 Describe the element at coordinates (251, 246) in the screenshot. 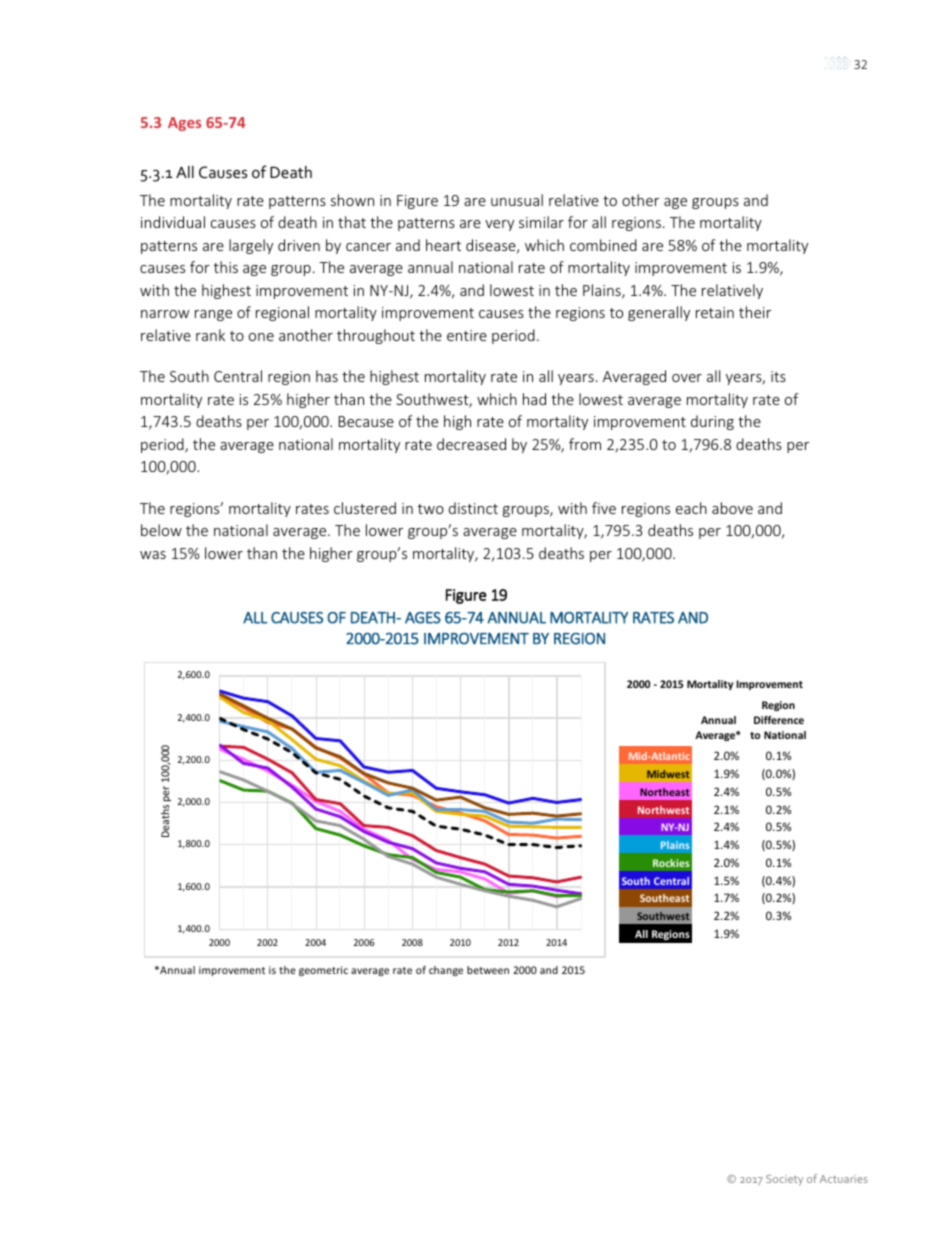

I see `largely` at that location.
